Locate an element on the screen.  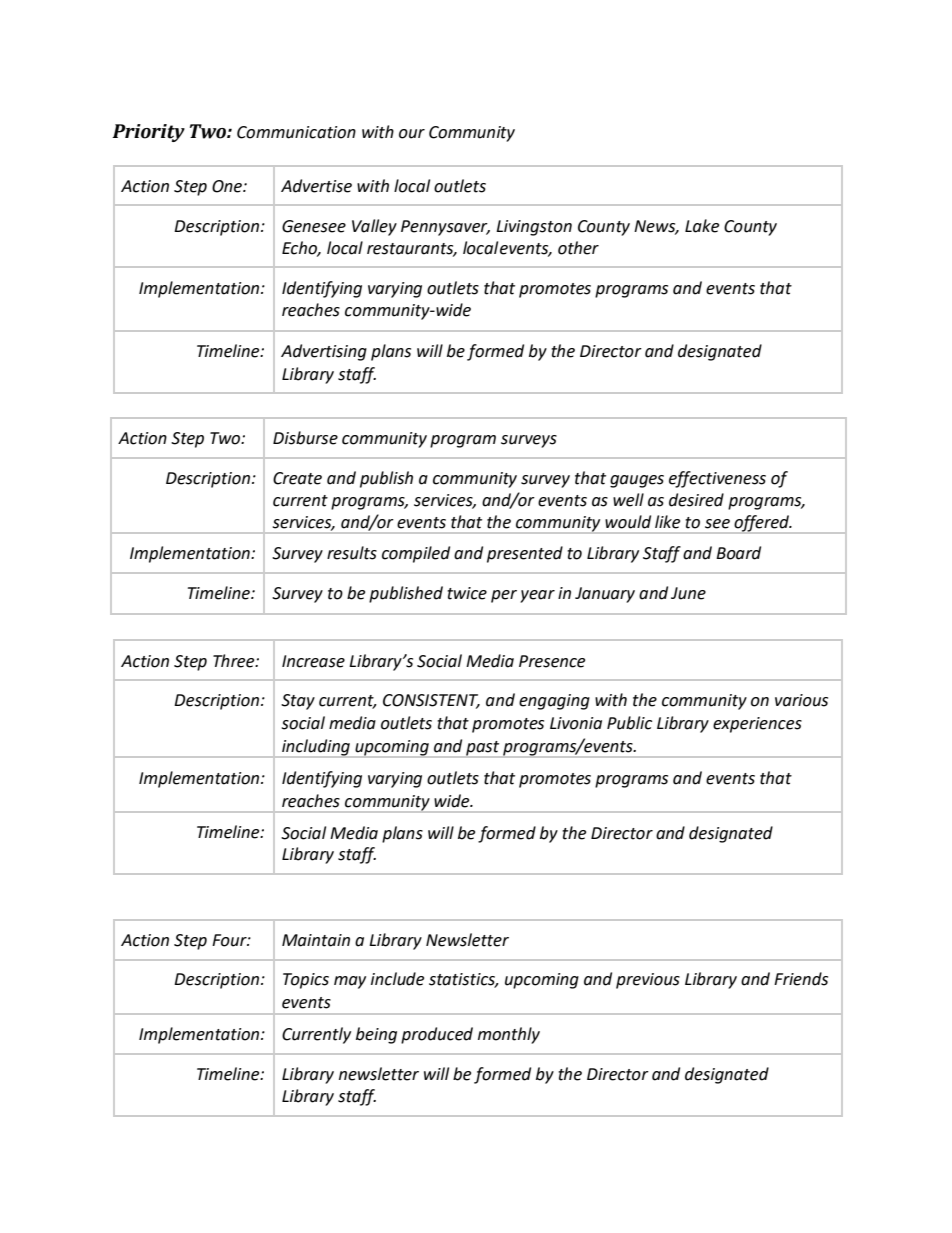
Communication is located at coordinates (296, 132).
